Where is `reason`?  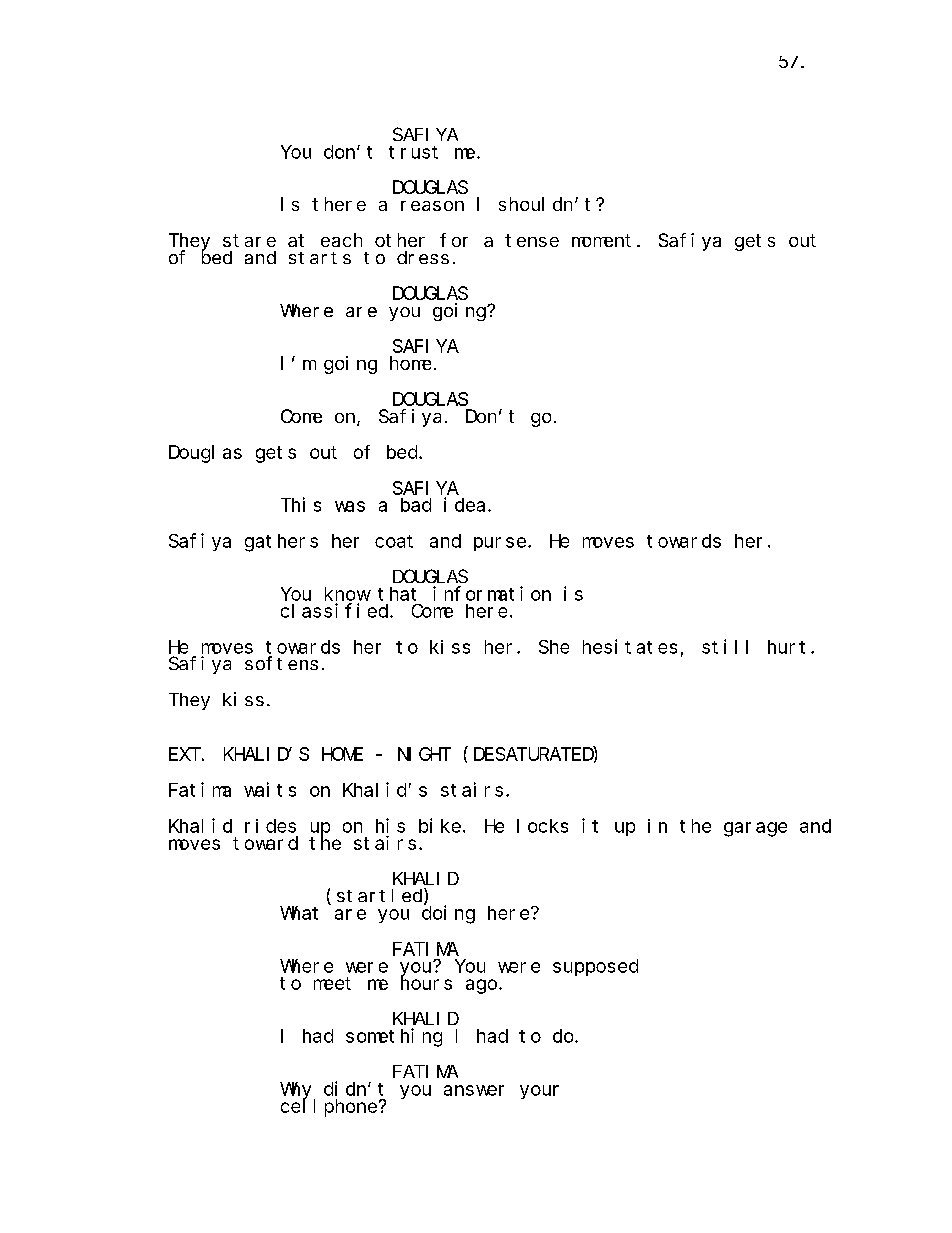 reason is located at coordinates (432, 206).
